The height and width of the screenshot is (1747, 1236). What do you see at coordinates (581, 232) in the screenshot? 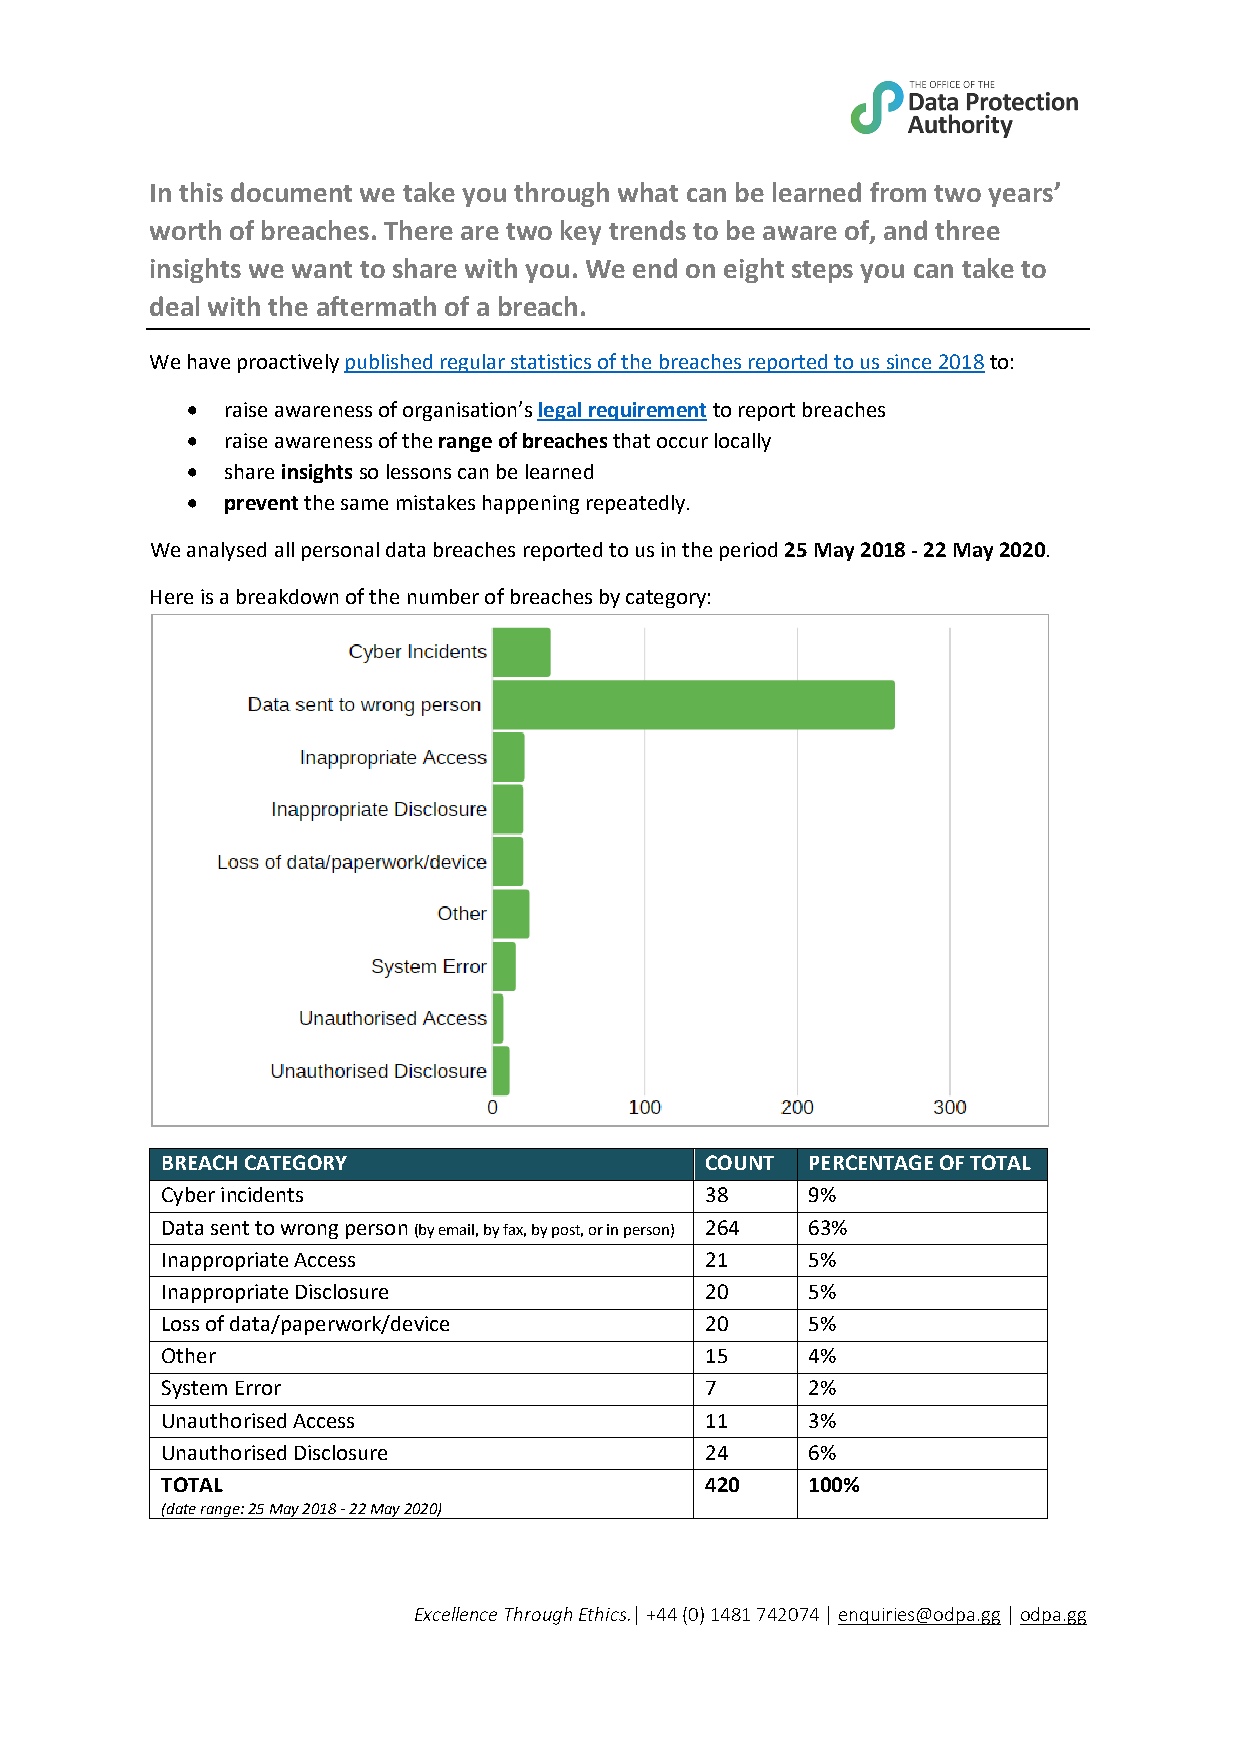
I see `key` at bounding box center [581, 232].
